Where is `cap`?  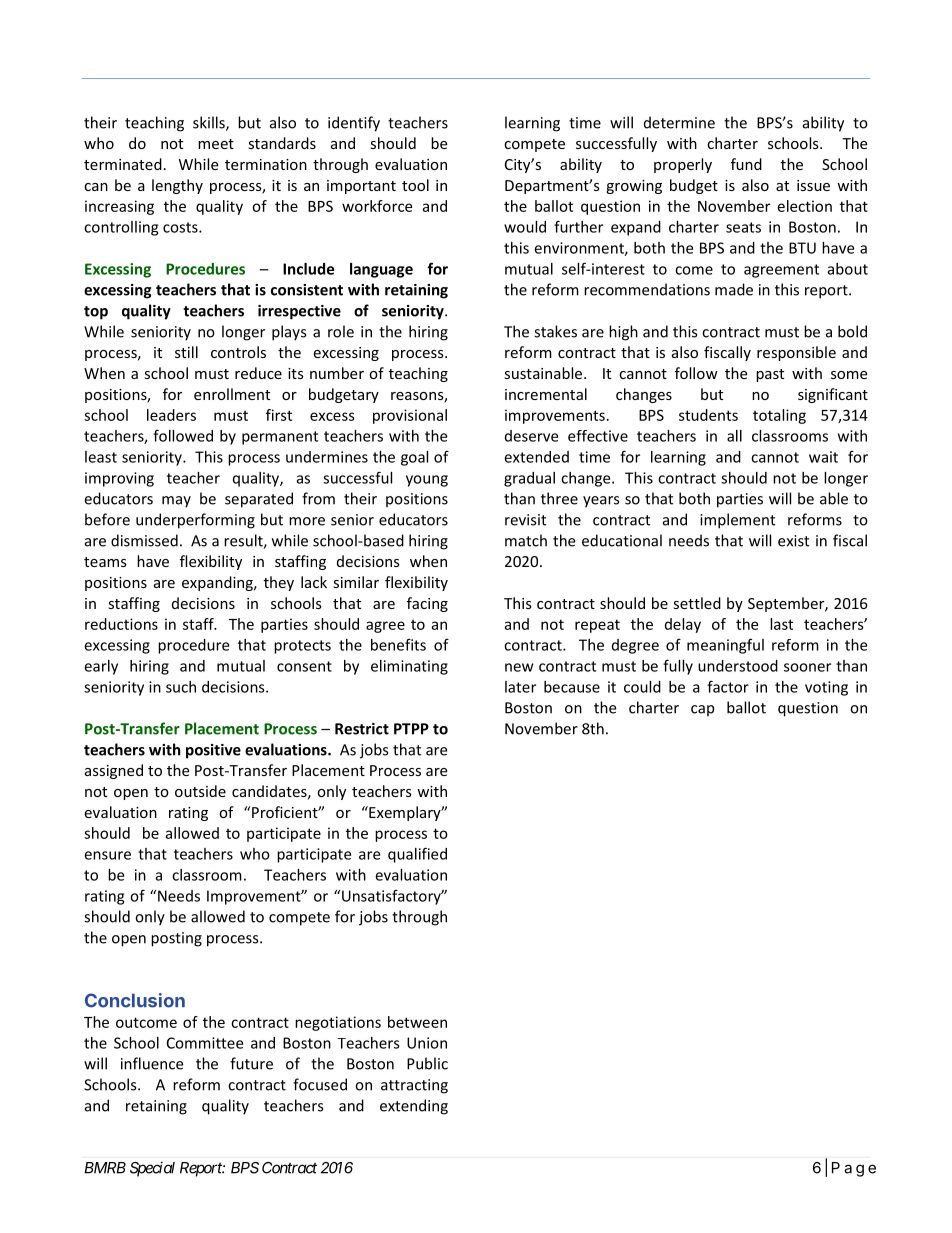
cap is located at coordinates (702, 711).
